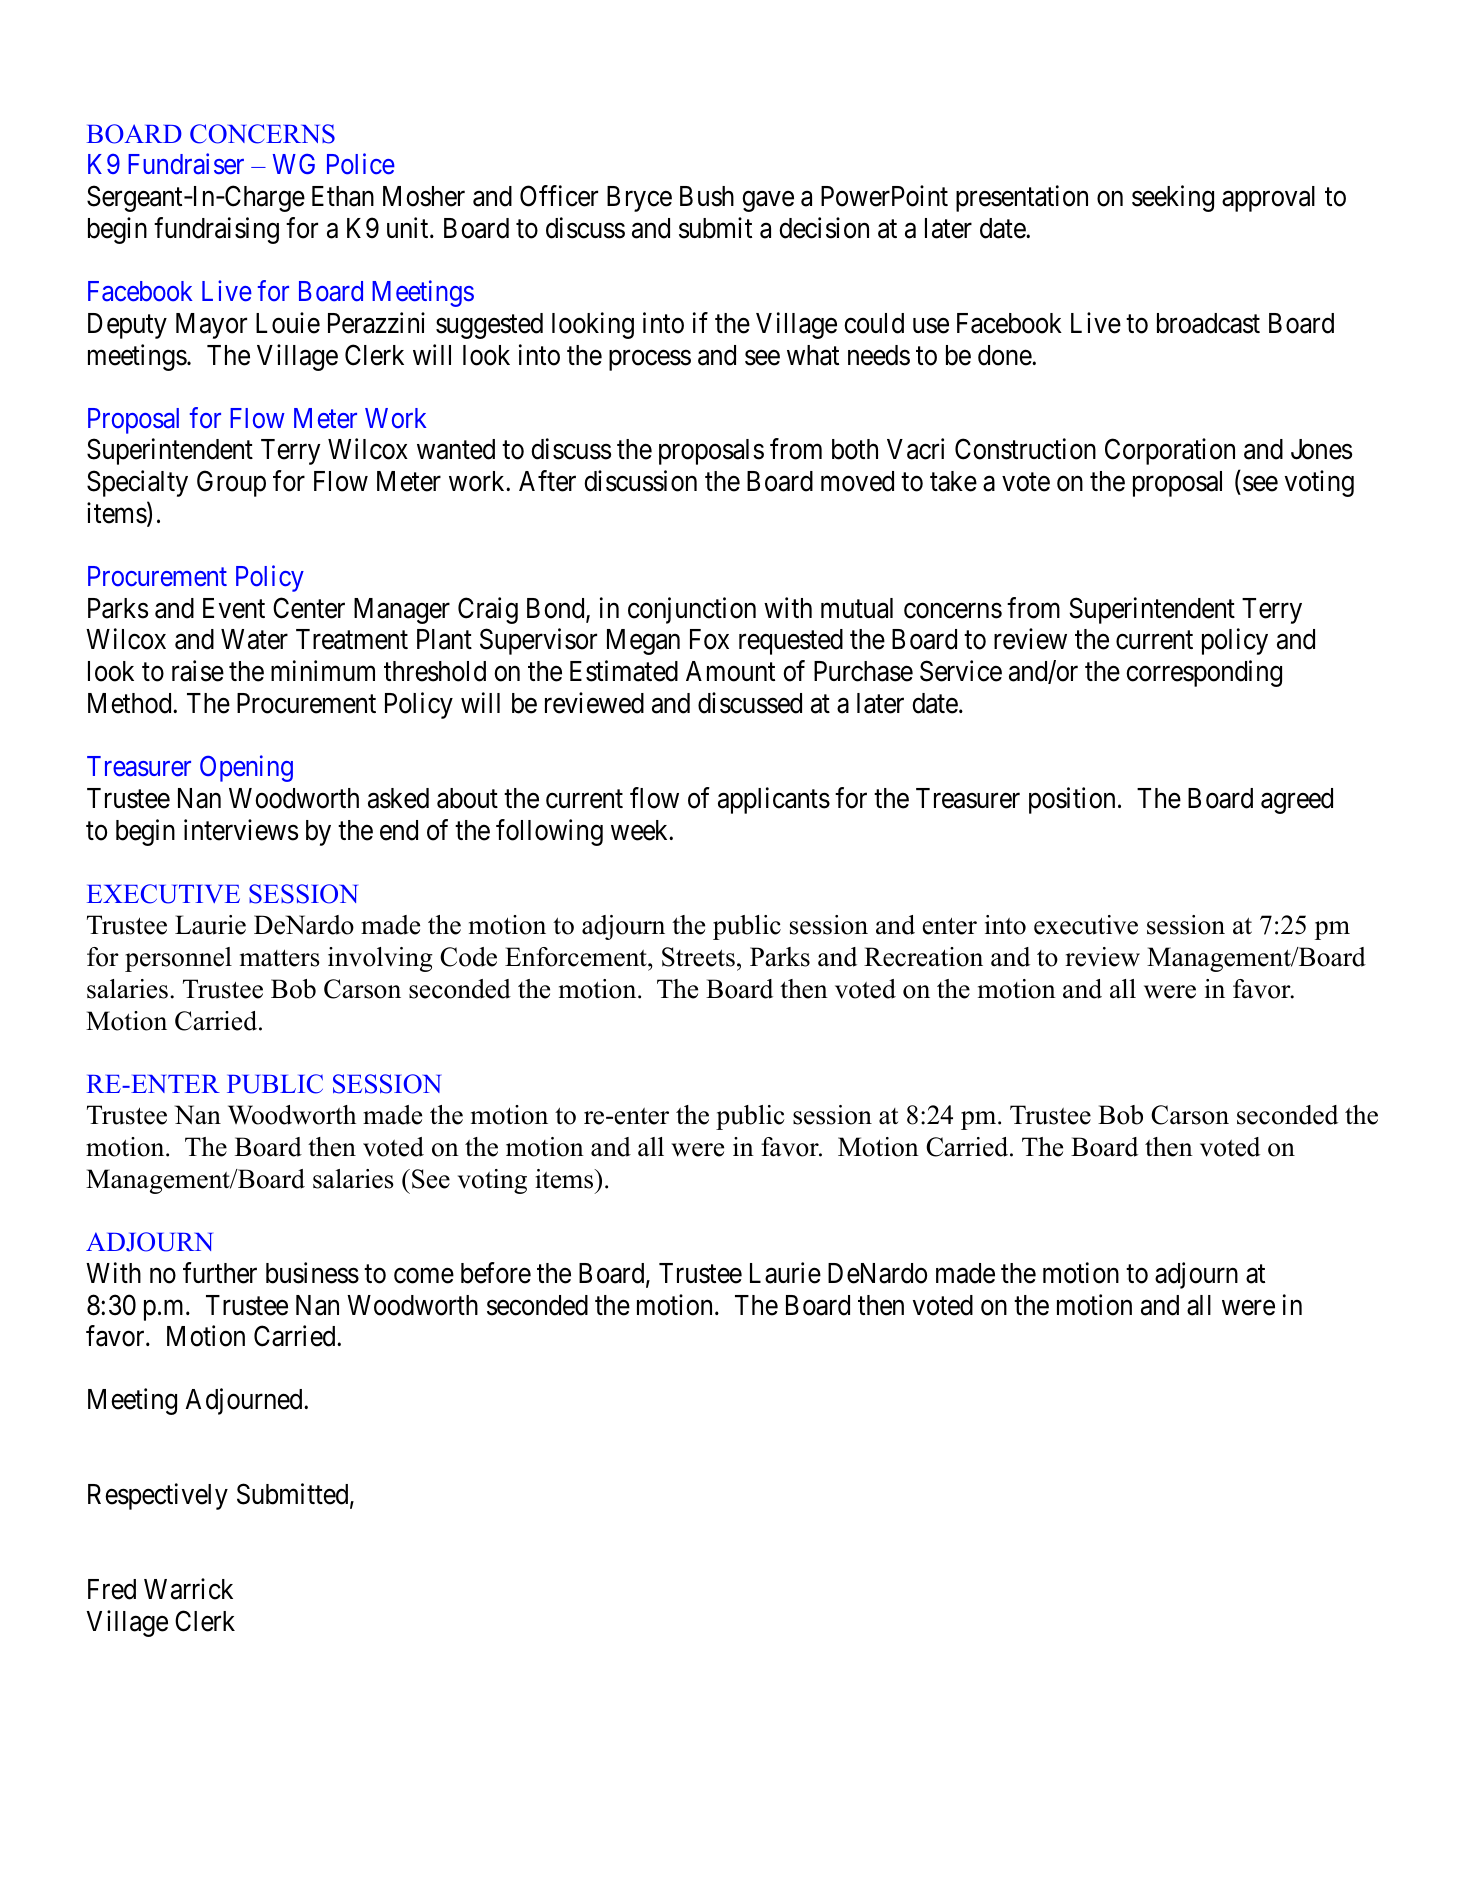  What do you see at coordinates (1173, 199) in the document?
I see `seeking` at bounding box center [1173, 199].
